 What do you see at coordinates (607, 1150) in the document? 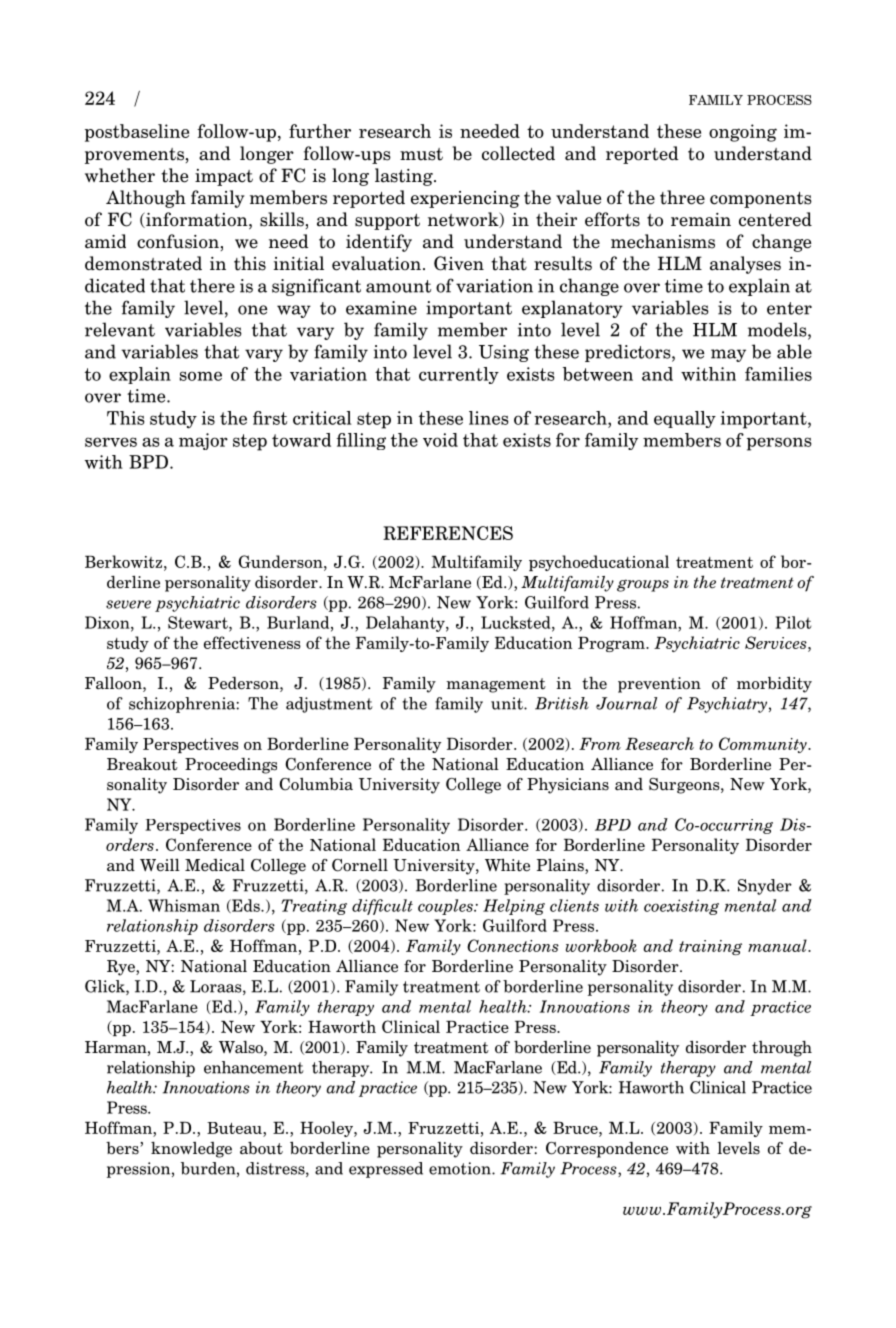
I see `Correspondence` at bounding box center [607, 1150].
